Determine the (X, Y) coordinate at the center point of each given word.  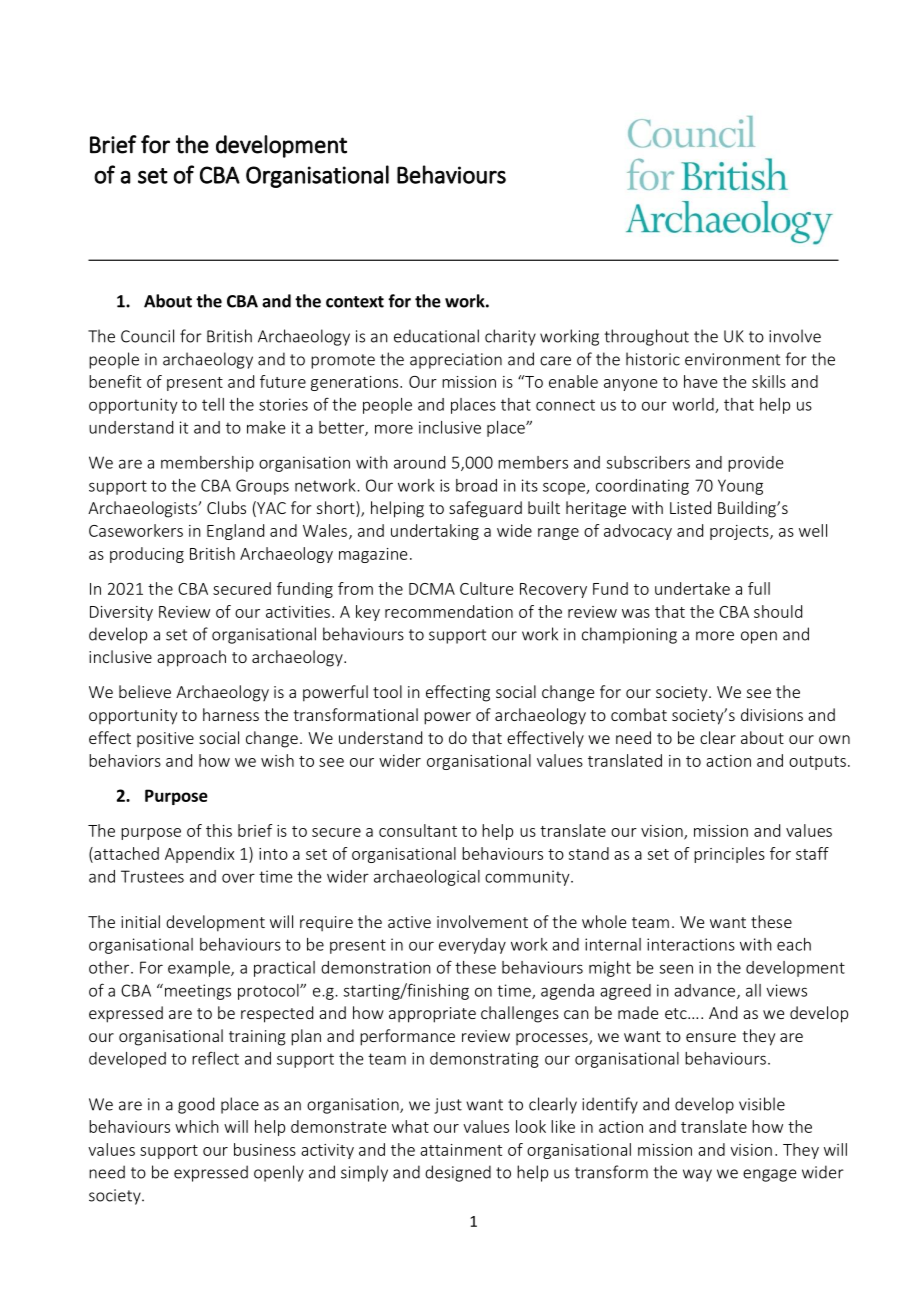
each (794, 944)
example (200, 969)
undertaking (435, 532)
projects (740, 532)
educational (436, 336)
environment (732, 359)
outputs (817, 763)
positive (165, 739)
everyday (472, 946)
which (197, 1126)
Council (147, 336)
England (235, 532)
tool (387, 691)
